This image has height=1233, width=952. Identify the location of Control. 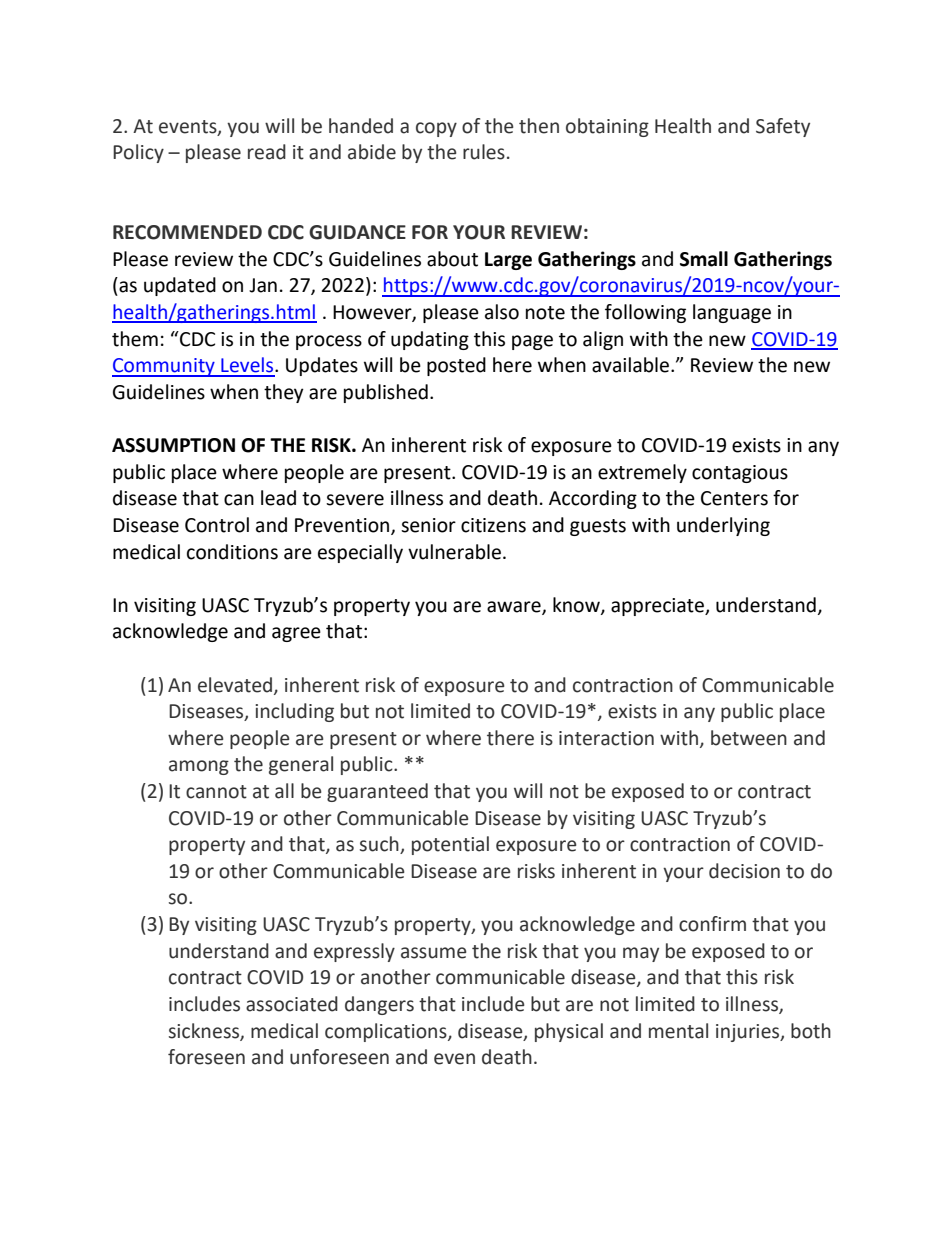
(217, 525).
